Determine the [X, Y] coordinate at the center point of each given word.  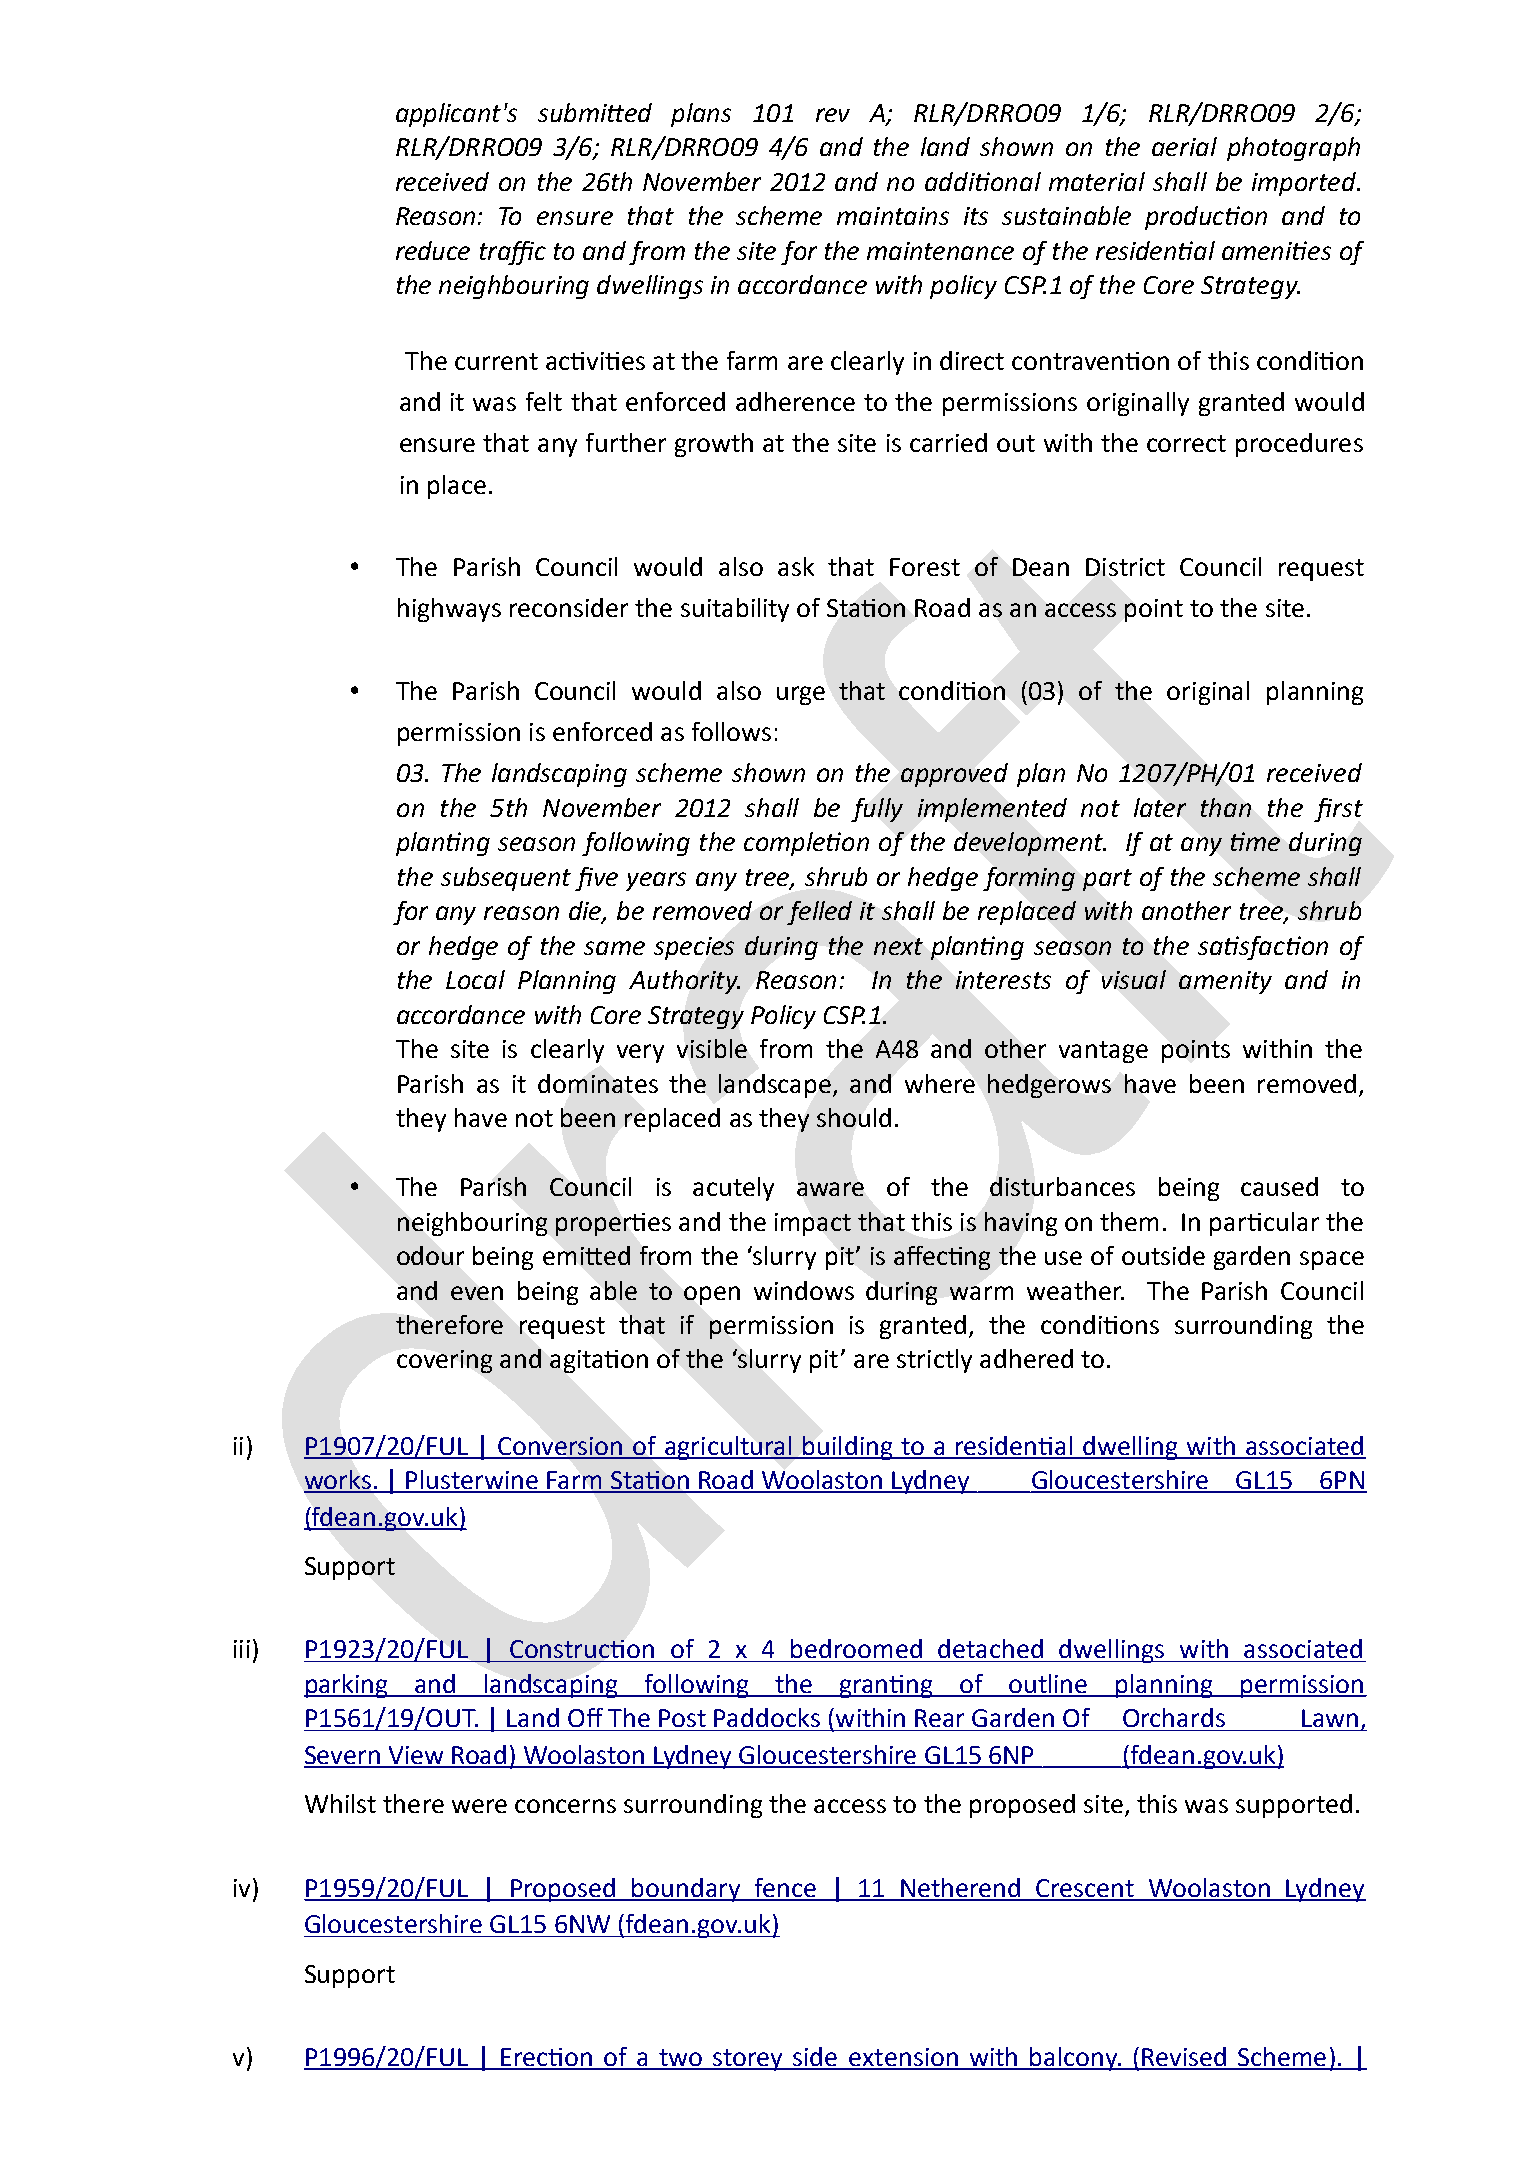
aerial [1184, 146]
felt [544, 401]
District [1125, 567]
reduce [433, 250]
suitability [735, 610]
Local [475, 979]
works [338, 1481]
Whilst [340, 1803]
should [854, 1117]
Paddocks [767, 1717]
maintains [893, 216]
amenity [1225, 982]
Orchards [1174, 1717]
